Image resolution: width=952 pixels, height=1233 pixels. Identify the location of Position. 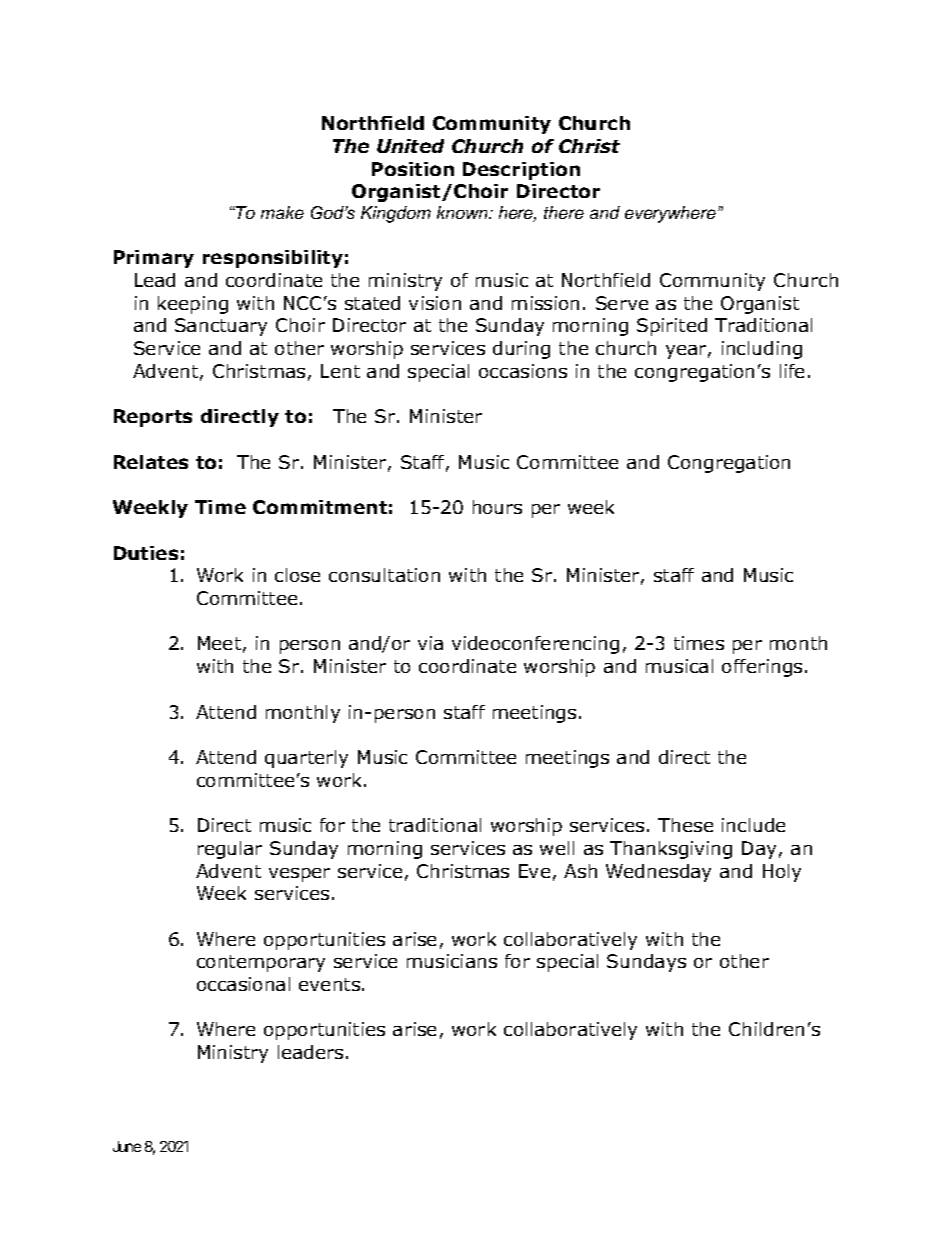
(413, 169).
